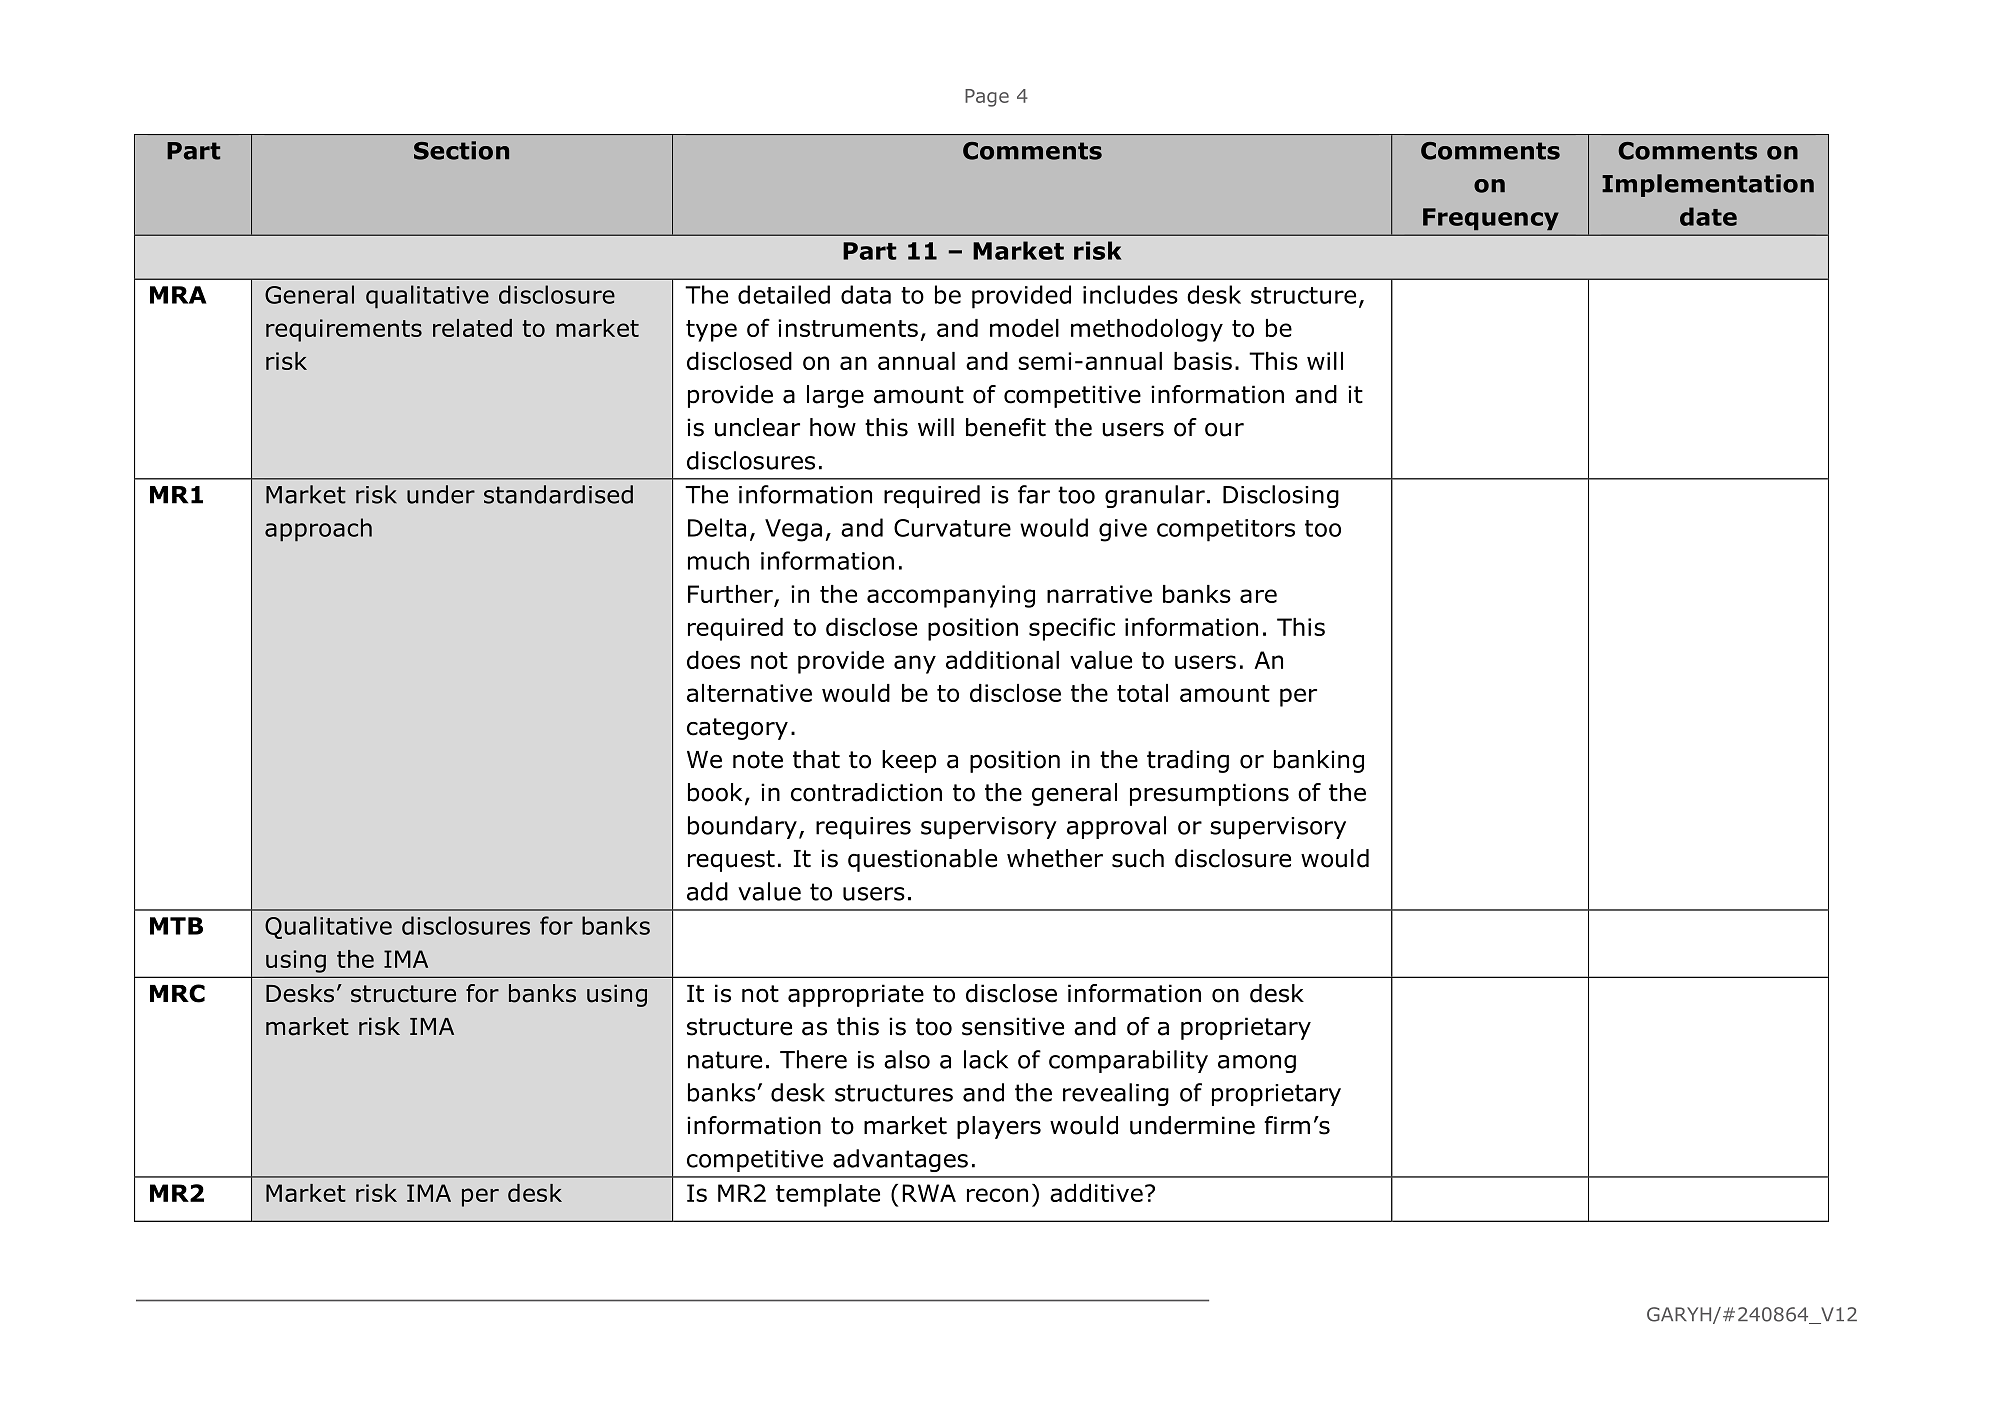 Image resolution: width=1992 pixels, height=1409 pixels. Describe the element at coordinates (725, 1060) in the page. I see `nature` at that location.
